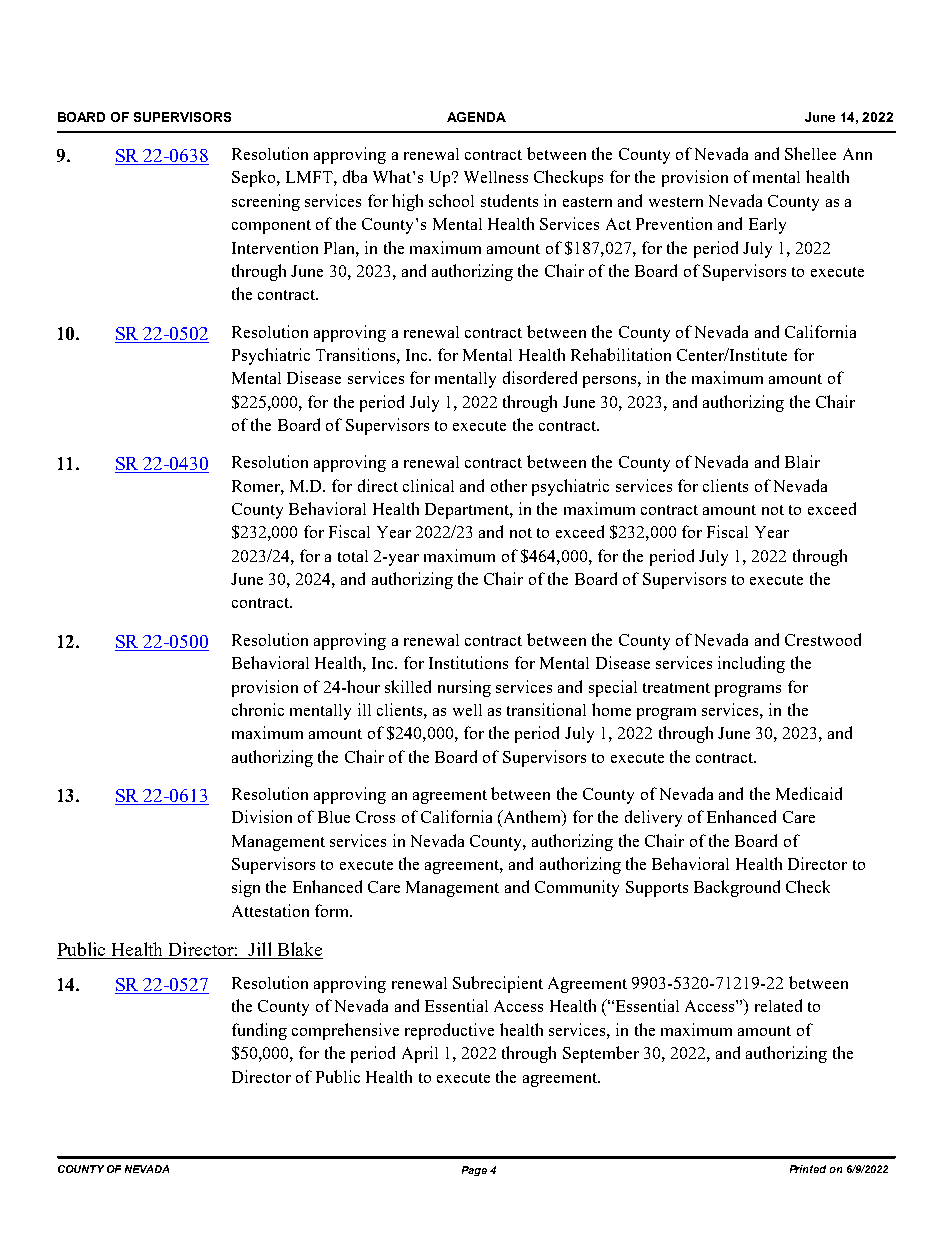 The height and width of the image is (1233, 952). I want to click on transitional, so click(546, 709).
